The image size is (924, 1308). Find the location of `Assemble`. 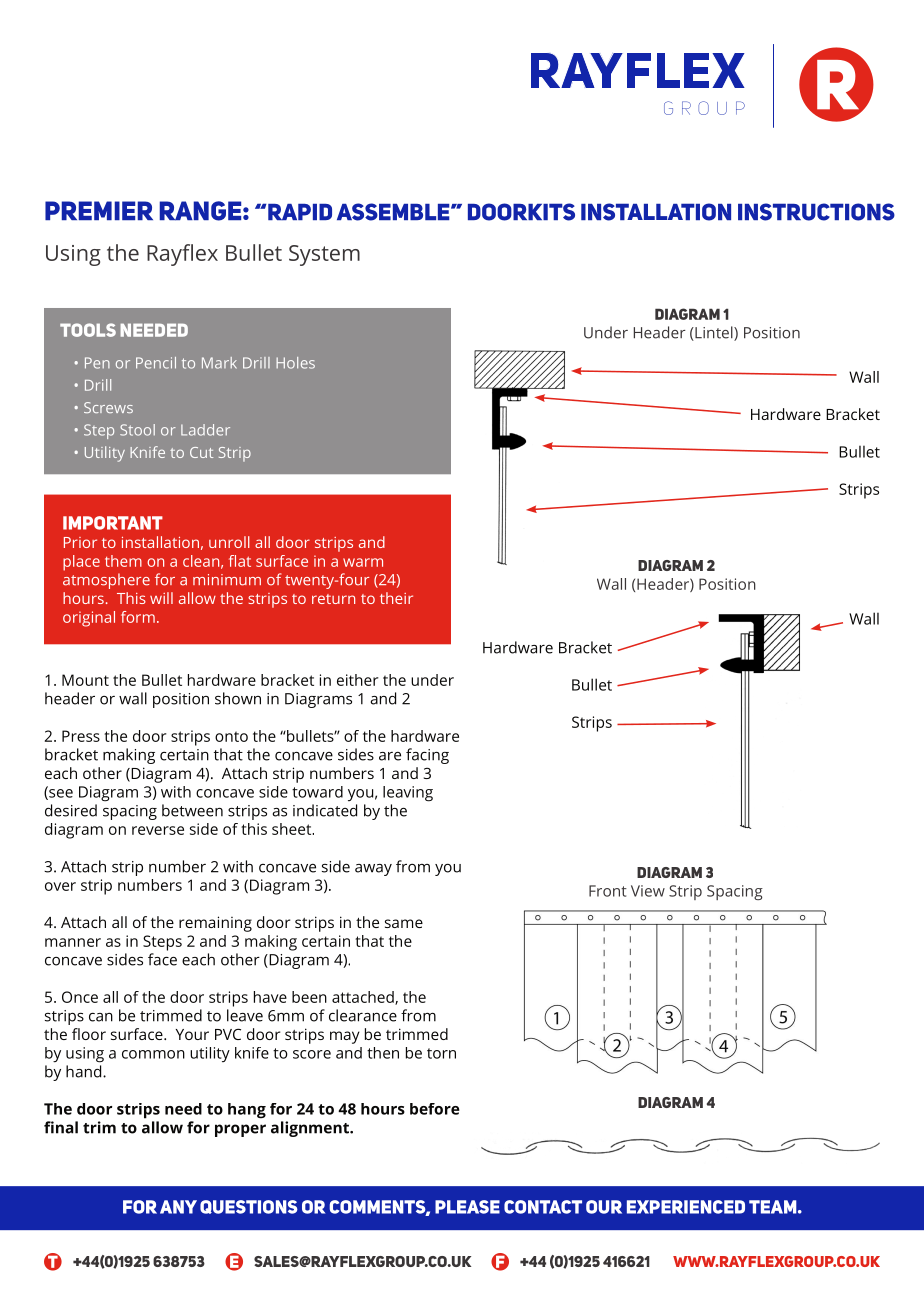

Assemble is located at coordinates (394, 212).
